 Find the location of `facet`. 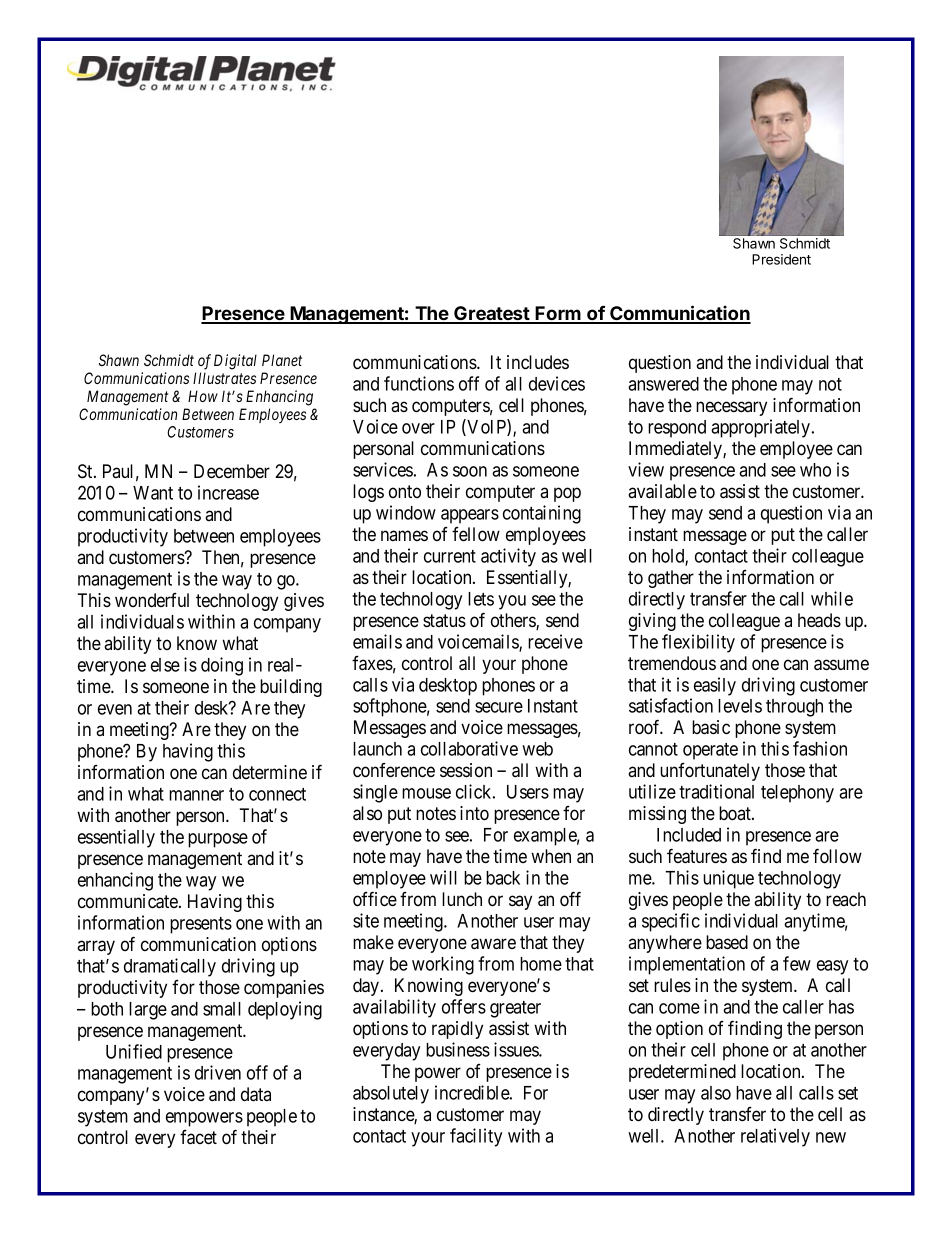

facet is located at coordinates (198, 1137).
